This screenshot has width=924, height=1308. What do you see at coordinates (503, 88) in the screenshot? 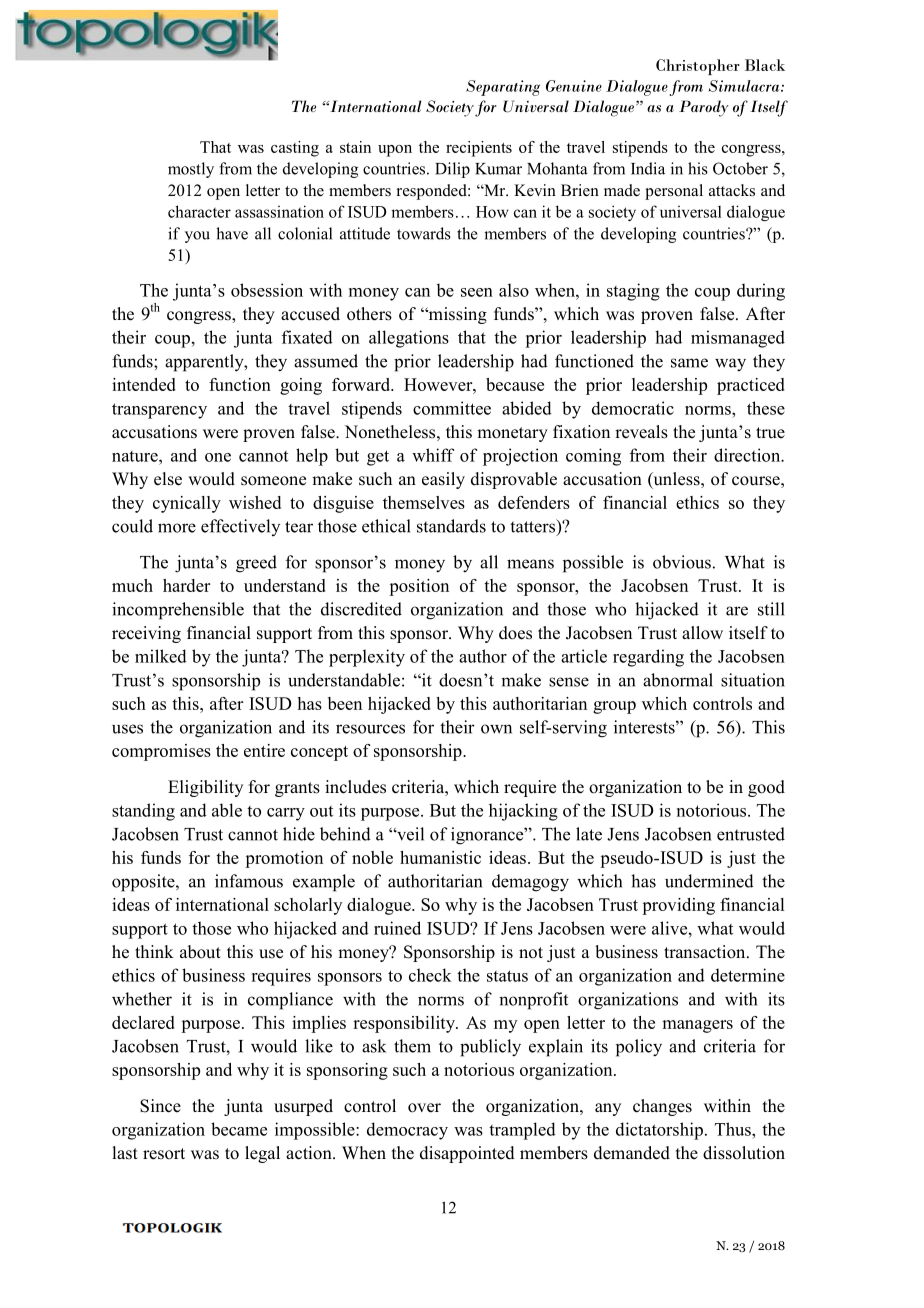
I see `Separating` at bounding box center [503, 88].
